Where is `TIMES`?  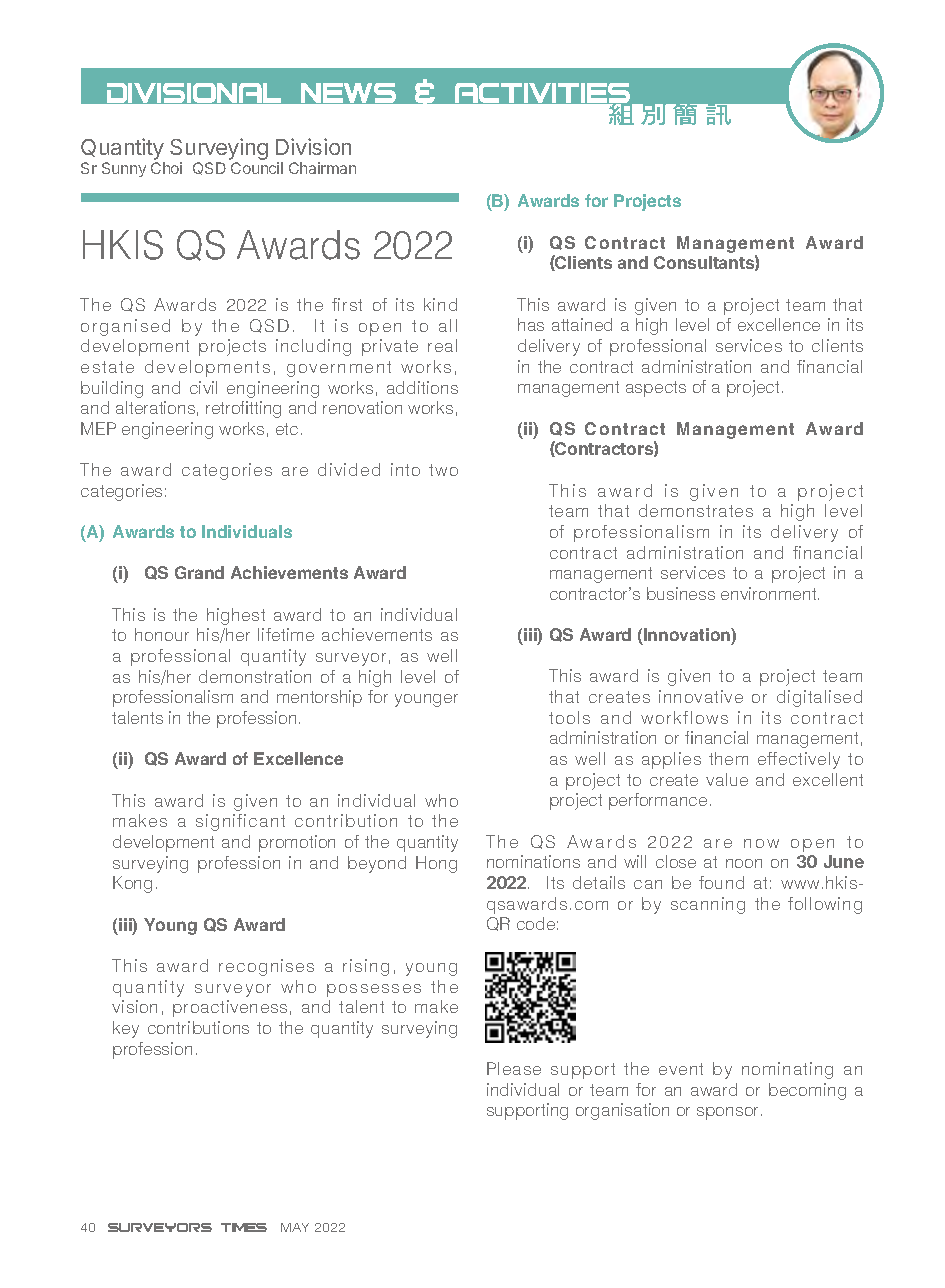 TIMES is located at coordinates (244, 1227).
